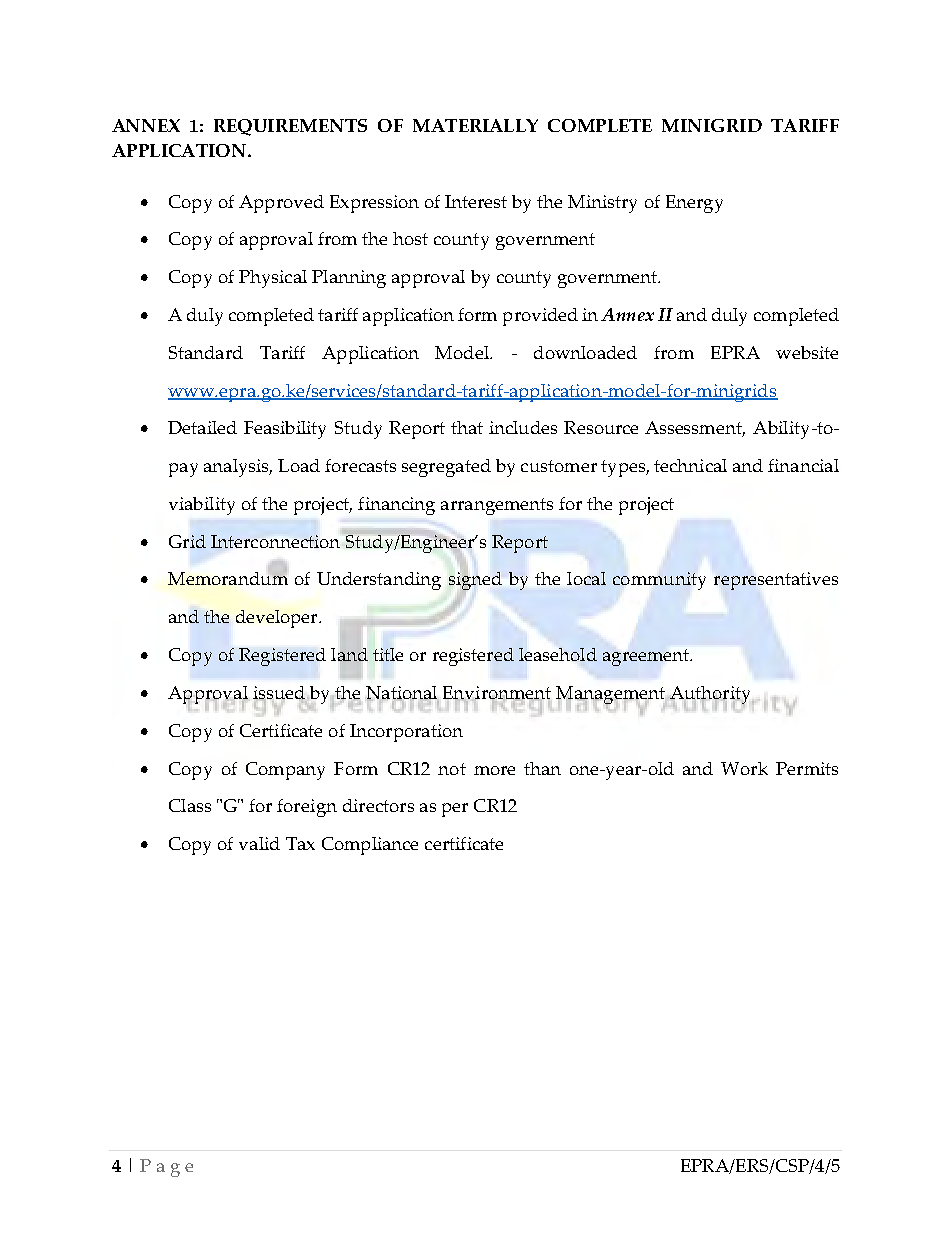 Image resolution: width=952 pixels, height=1233 pixels. I want to click on MATERIALLY, so click(475, 125).
